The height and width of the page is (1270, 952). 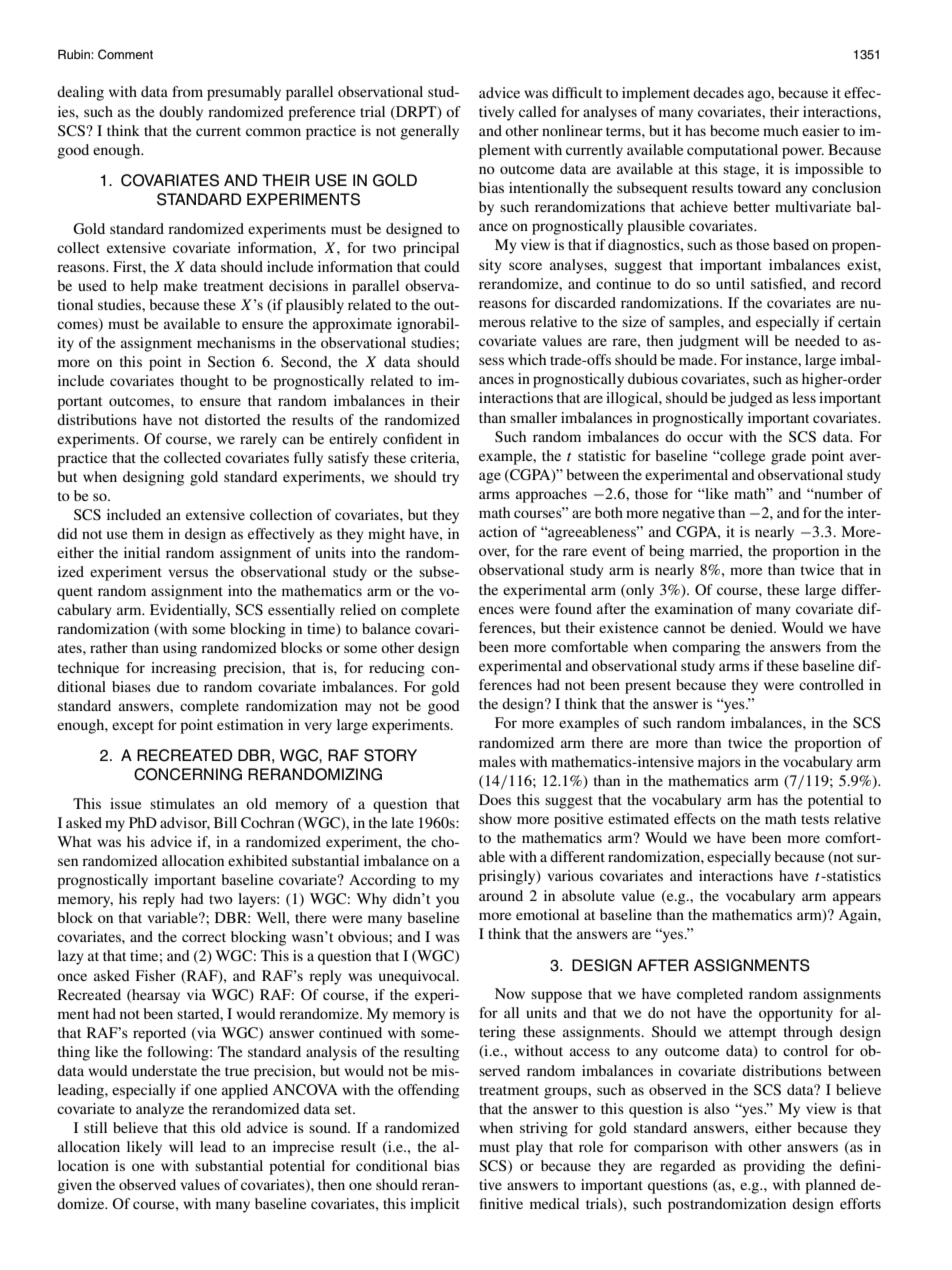 I want to click on denied, so click(x=752, y=627).
